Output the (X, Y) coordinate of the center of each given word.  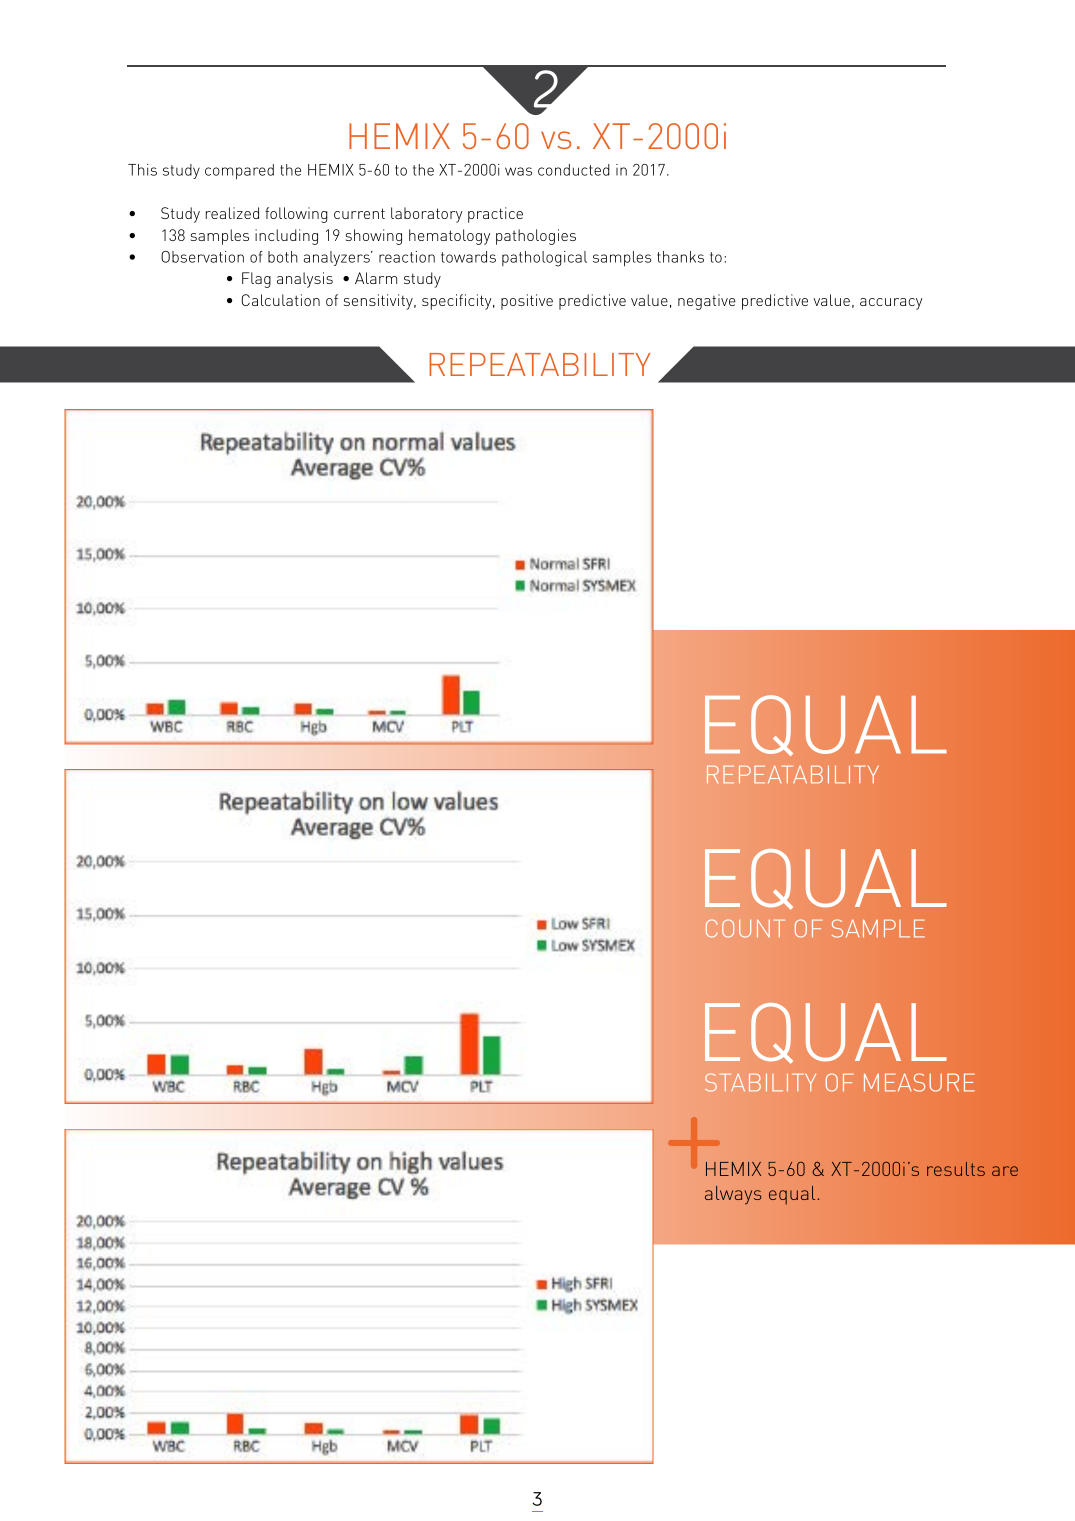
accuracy (891, 304)
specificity (458, 302)
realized (232, 213)
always (733, 1195)
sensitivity (379, 302)
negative (707, 302)
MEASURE (919, 1082)
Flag (256, 280)
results (956, 1169)
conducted (574, 170)
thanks (680, 257)
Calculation (281, 300)
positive (527, 302)
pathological (544, 259)
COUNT (745, 928)
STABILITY (760, 1082)
